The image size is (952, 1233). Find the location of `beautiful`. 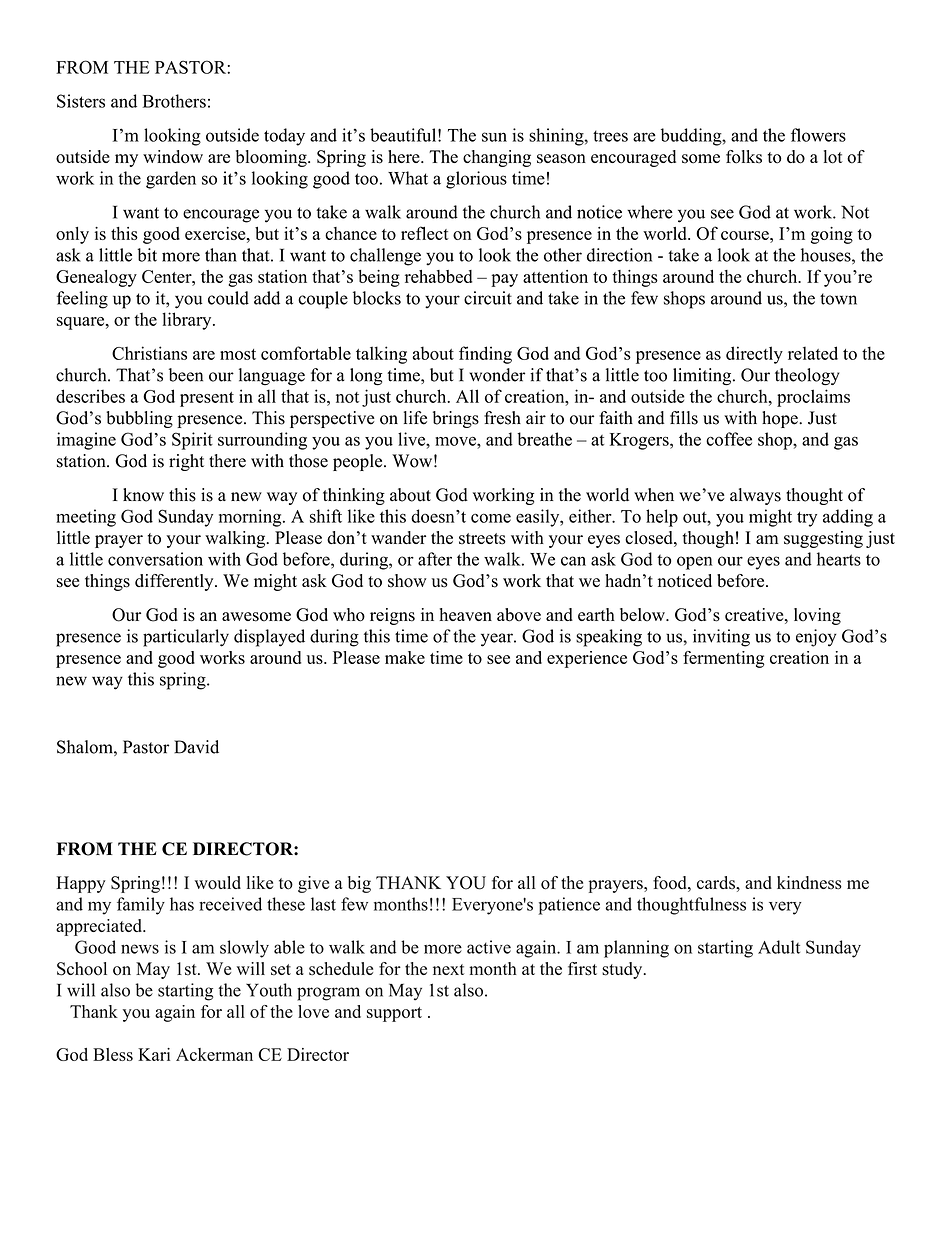

beautiful is located at coordinates (403, 135).
